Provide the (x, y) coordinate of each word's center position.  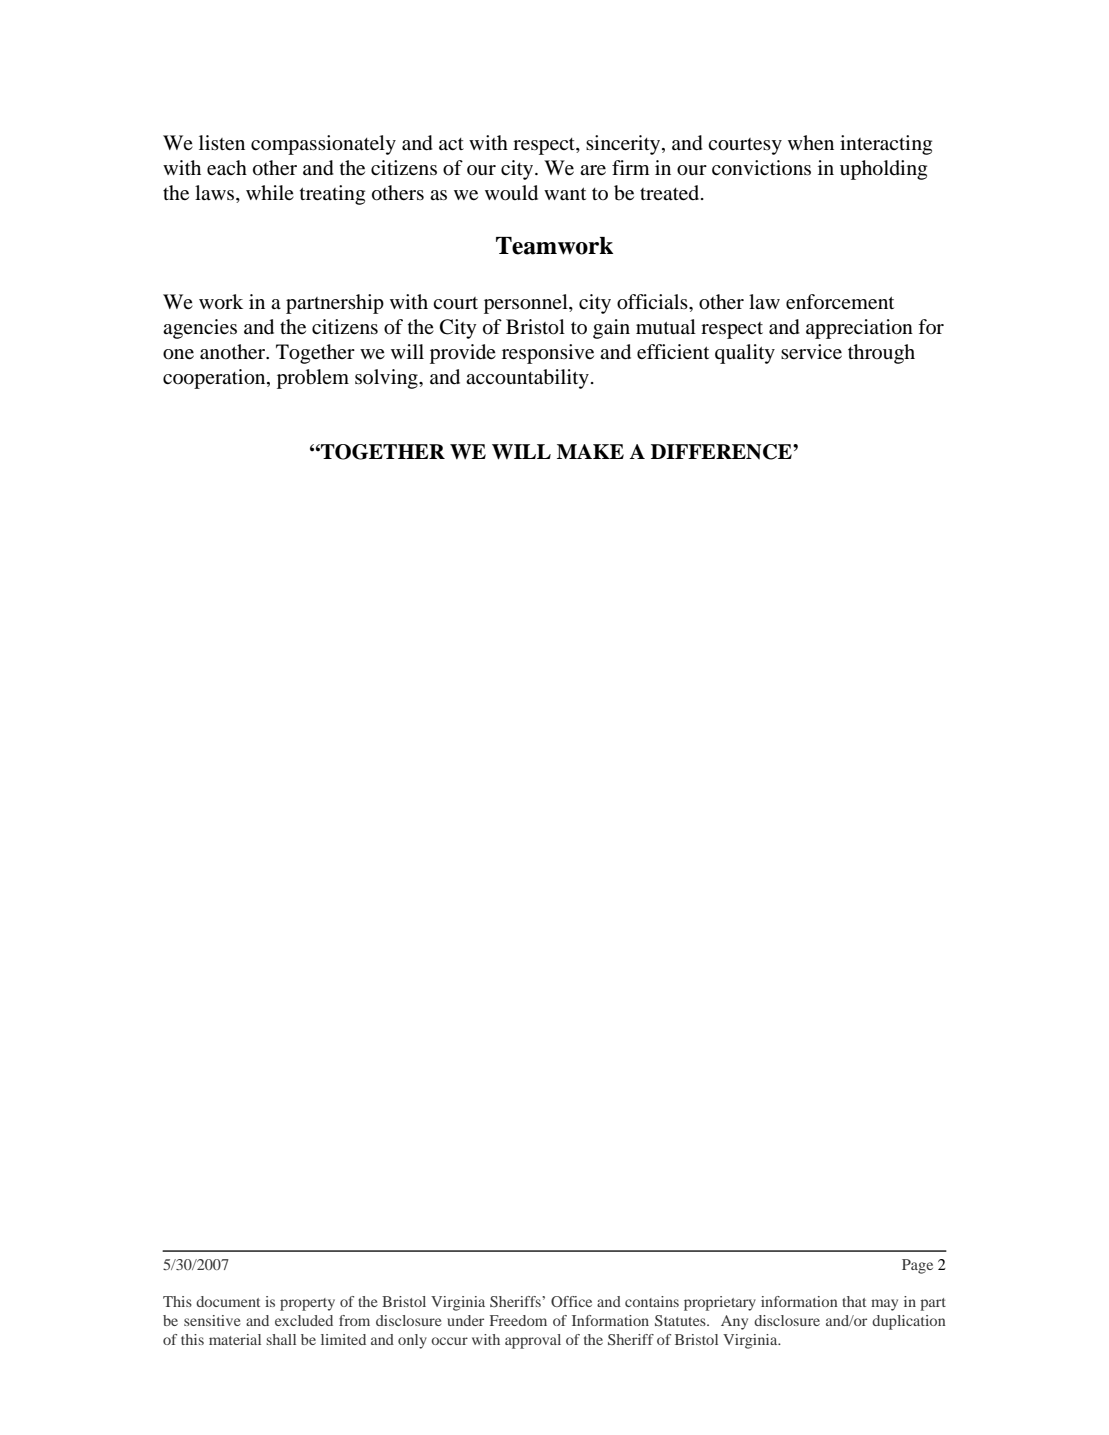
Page (917, 1266)
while (270, 192)
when (811, 142)
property (307, 1304)
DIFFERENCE (722, 452)
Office (571, 1301)
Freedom (518, 1320)
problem (313, 379)
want (565, 193)
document (228, 1301)
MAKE (590, 451)
